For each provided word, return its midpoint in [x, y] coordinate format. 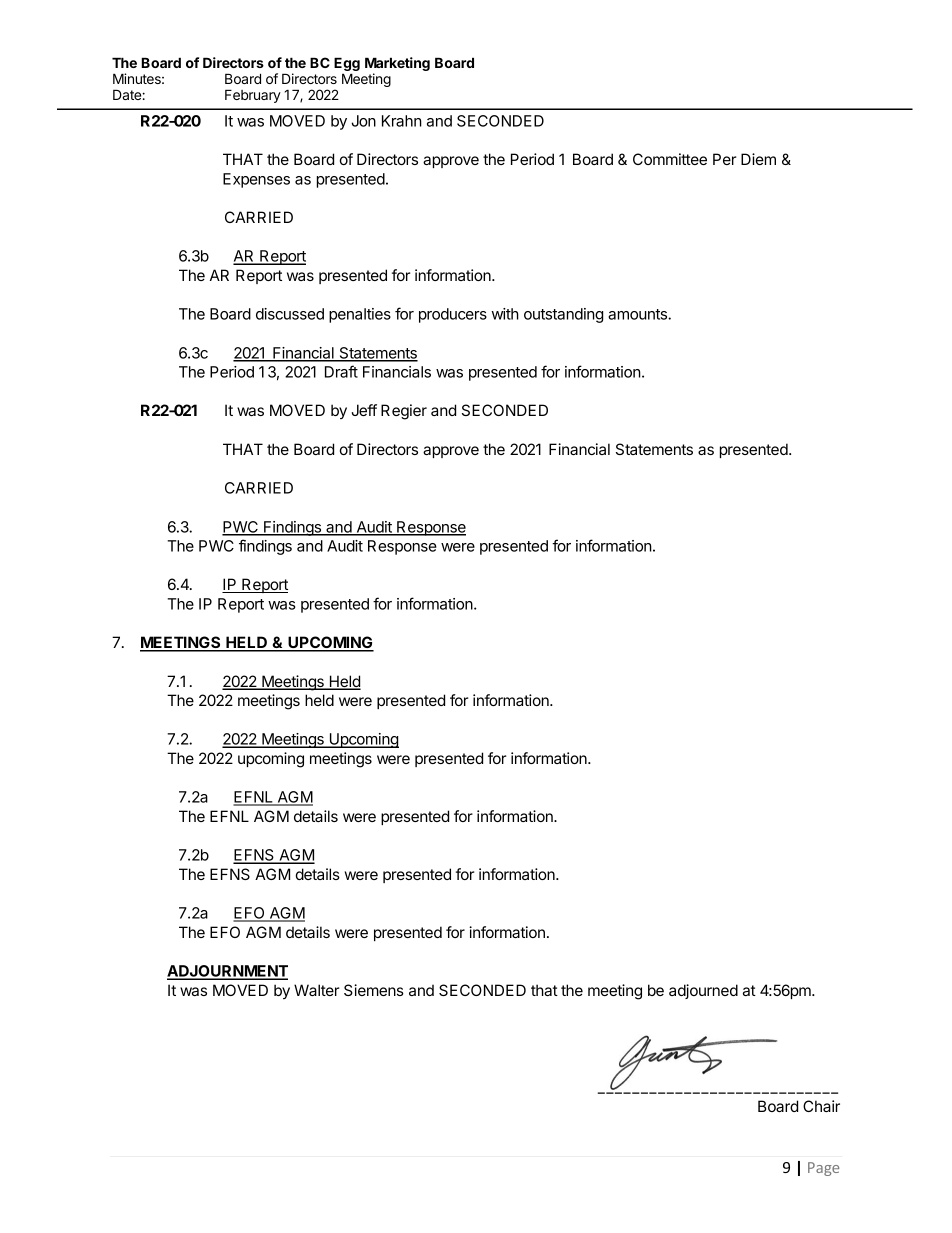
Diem [758, 159]
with [505, 314]
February [253, 96]
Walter [316, 990]
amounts [638, 314]
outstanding [563, 315]
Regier [404, 412]
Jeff [364, 410]
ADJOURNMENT [227, 972]
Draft [341, 371]
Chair [821, 1106]
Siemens [374, 990]
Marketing [397, 65]
